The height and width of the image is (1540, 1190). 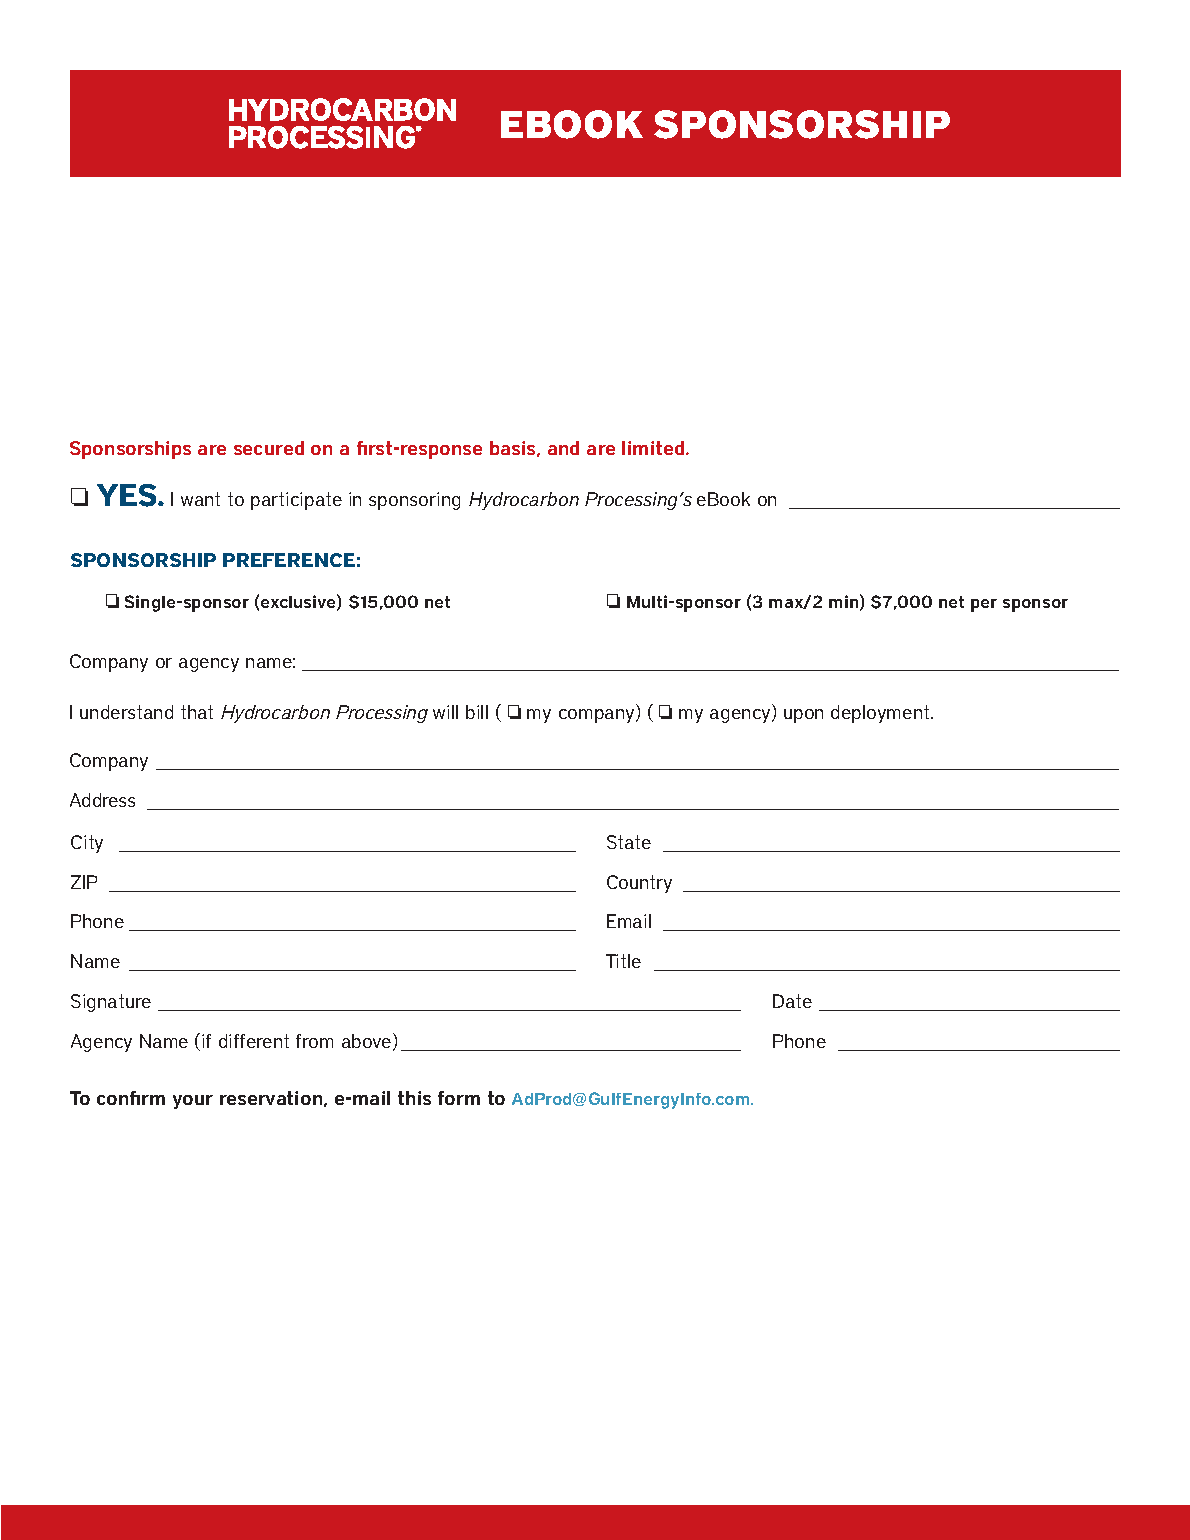 I want to click on deployment, so click(x=881, y=714).
